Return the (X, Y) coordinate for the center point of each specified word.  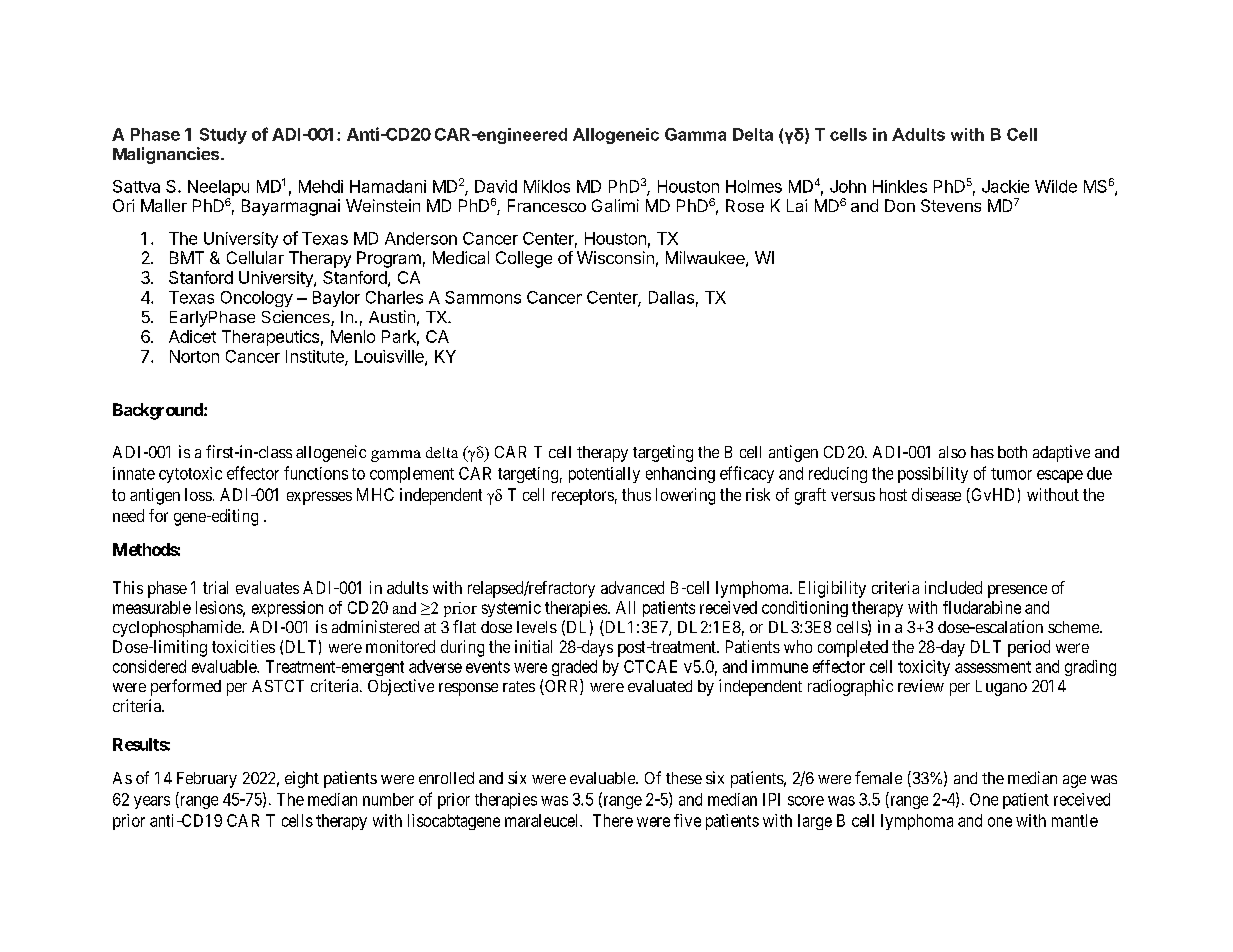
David (496, 186)
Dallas (671, 297)
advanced (632, 587)
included (953, 587)
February (207, 780)
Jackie (1005, 186)
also (952, 452)
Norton (194, 356)
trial (215, 587)
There (613, 820)
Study (223, 136)
